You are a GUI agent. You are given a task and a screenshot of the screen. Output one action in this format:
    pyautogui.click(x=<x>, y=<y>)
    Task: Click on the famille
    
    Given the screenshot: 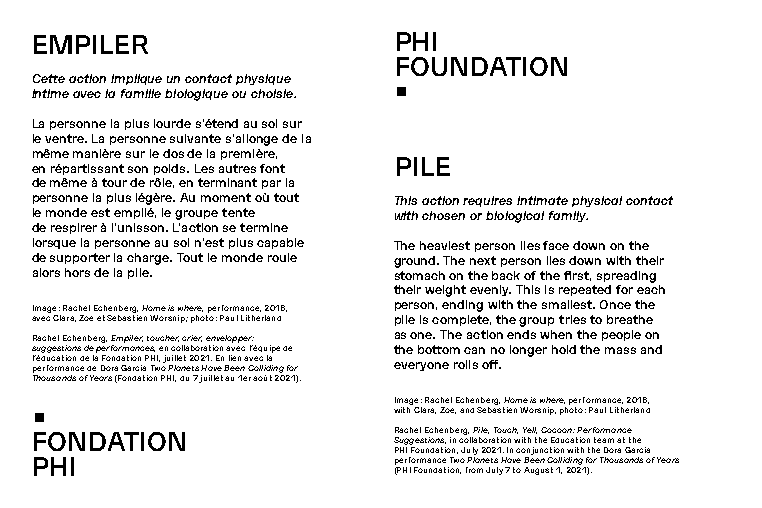 What is the action you would take?
    pyautogui.click(x=141, y=93)
